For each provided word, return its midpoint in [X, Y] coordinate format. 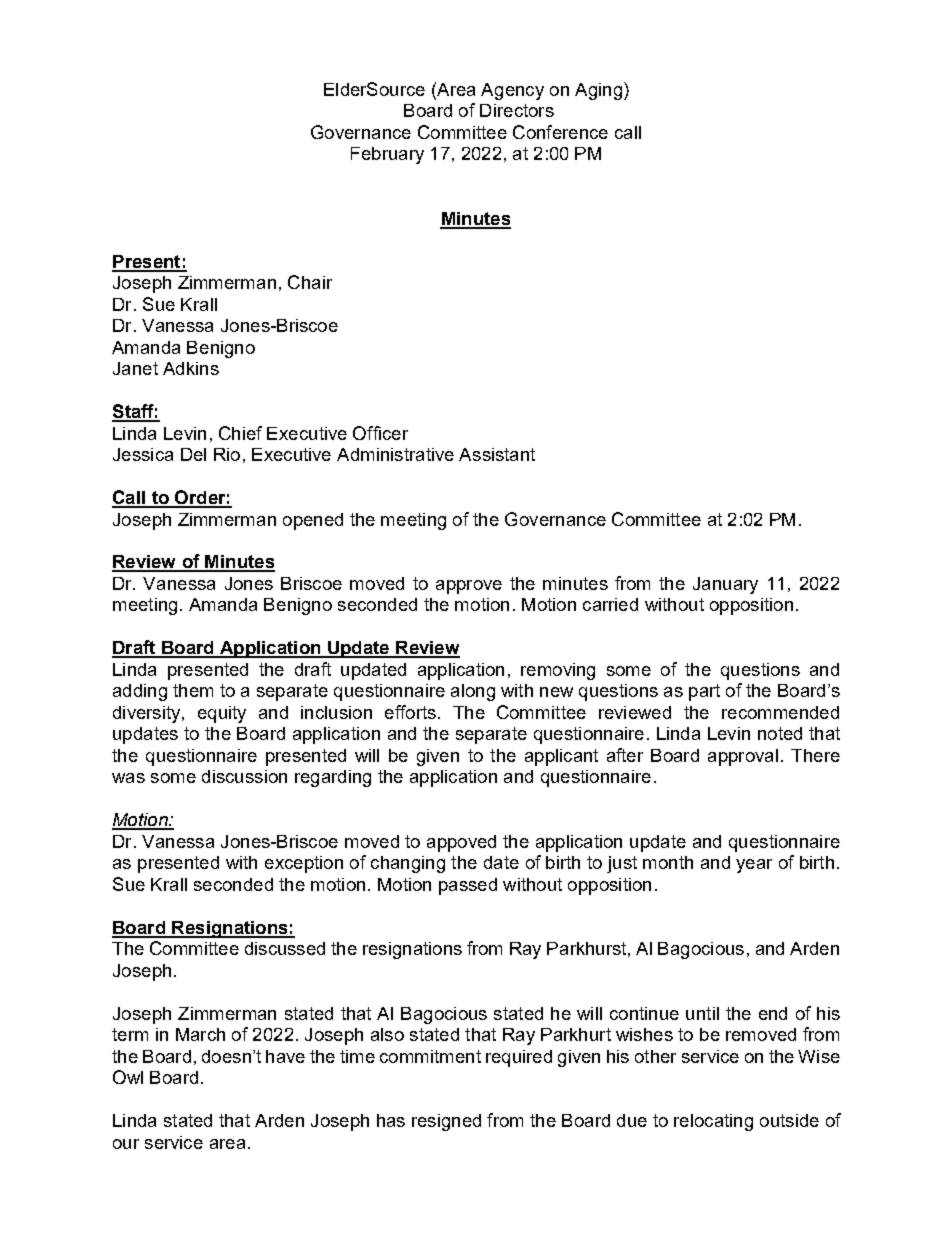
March [200, 1034]
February [387, 155]
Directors [517, 110]
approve [469, 587]
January [725, 585]
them [193, 690]
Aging [598, 91]
